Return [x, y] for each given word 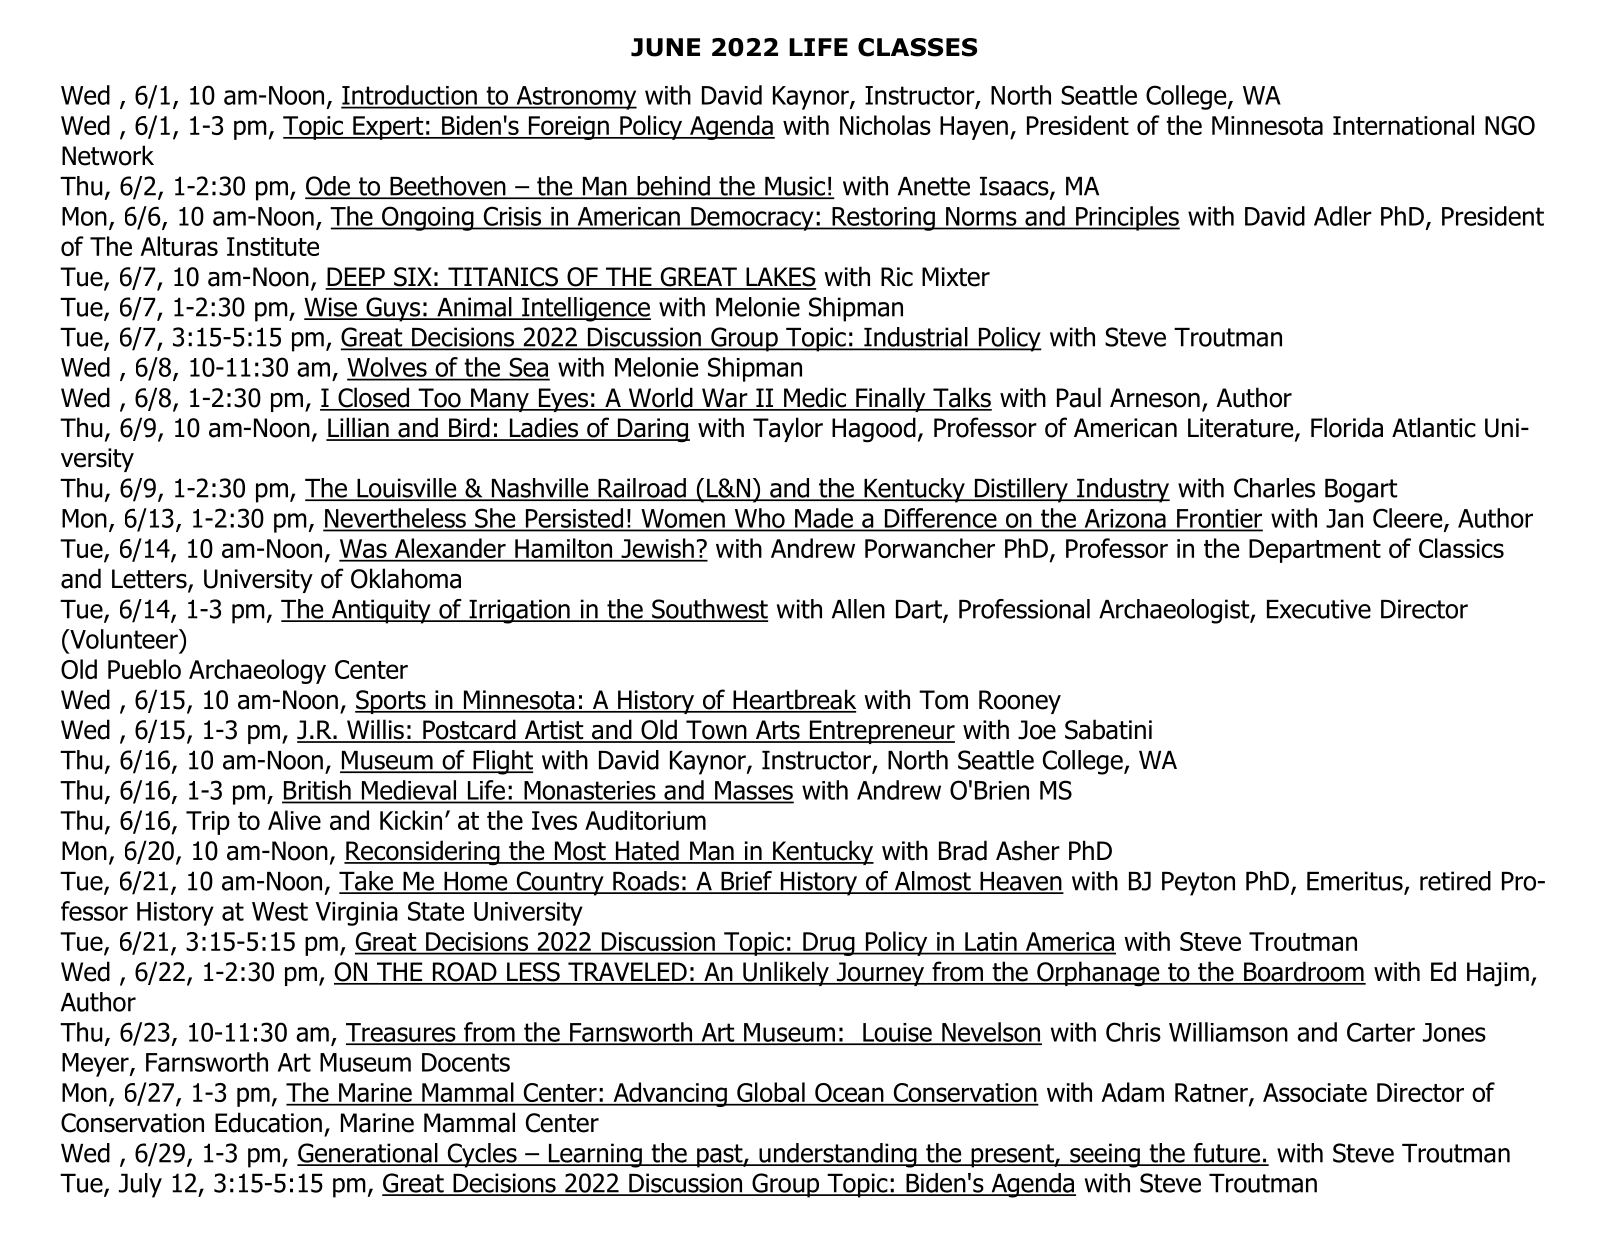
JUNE [665, 47]
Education [268, 1122]
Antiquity [381, 611]
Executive [1319, 609]
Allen [858, 609]
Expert [388, 128]
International [1403, 125]
